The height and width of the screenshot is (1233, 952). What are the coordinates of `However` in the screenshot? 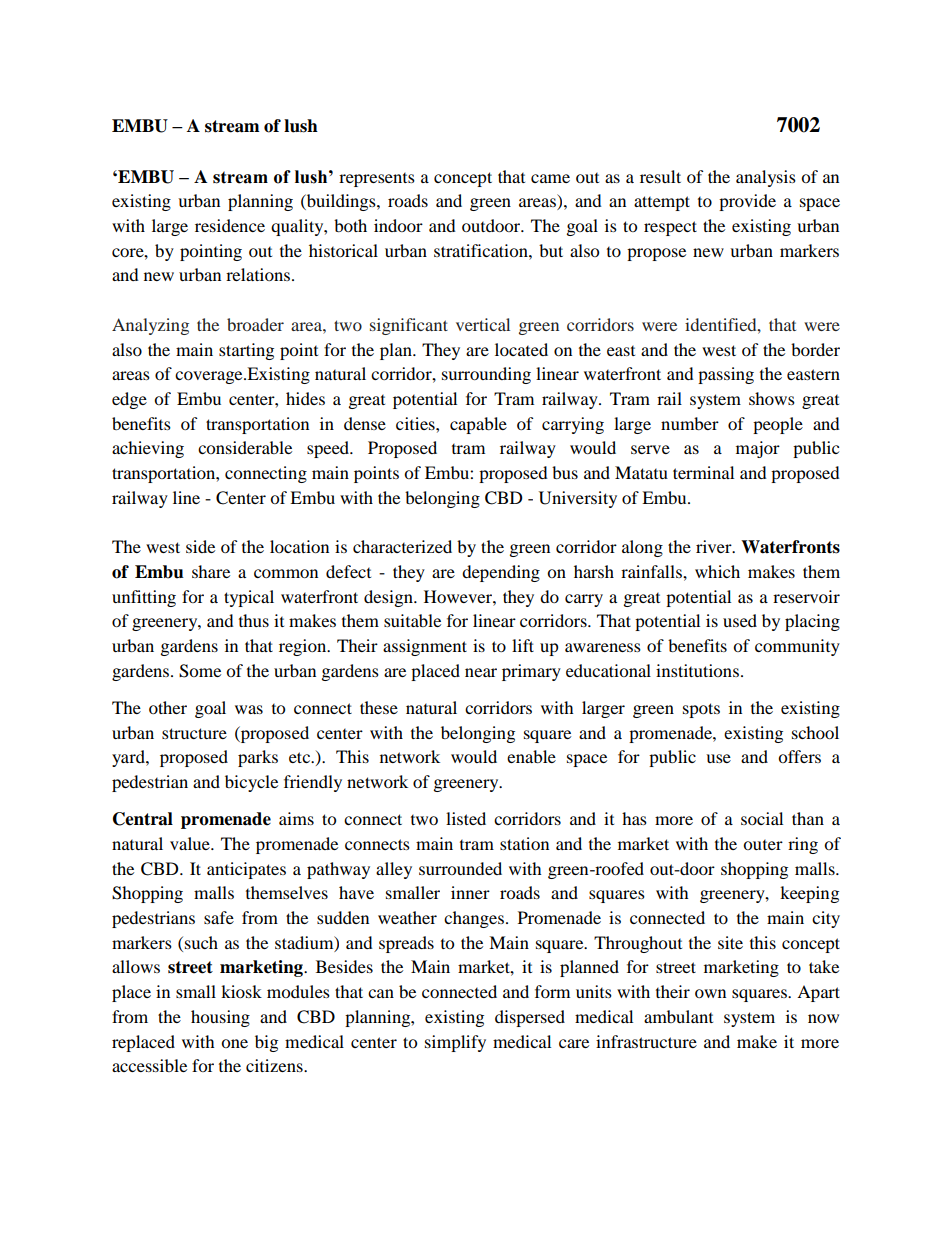 It's located at (459, 596).
